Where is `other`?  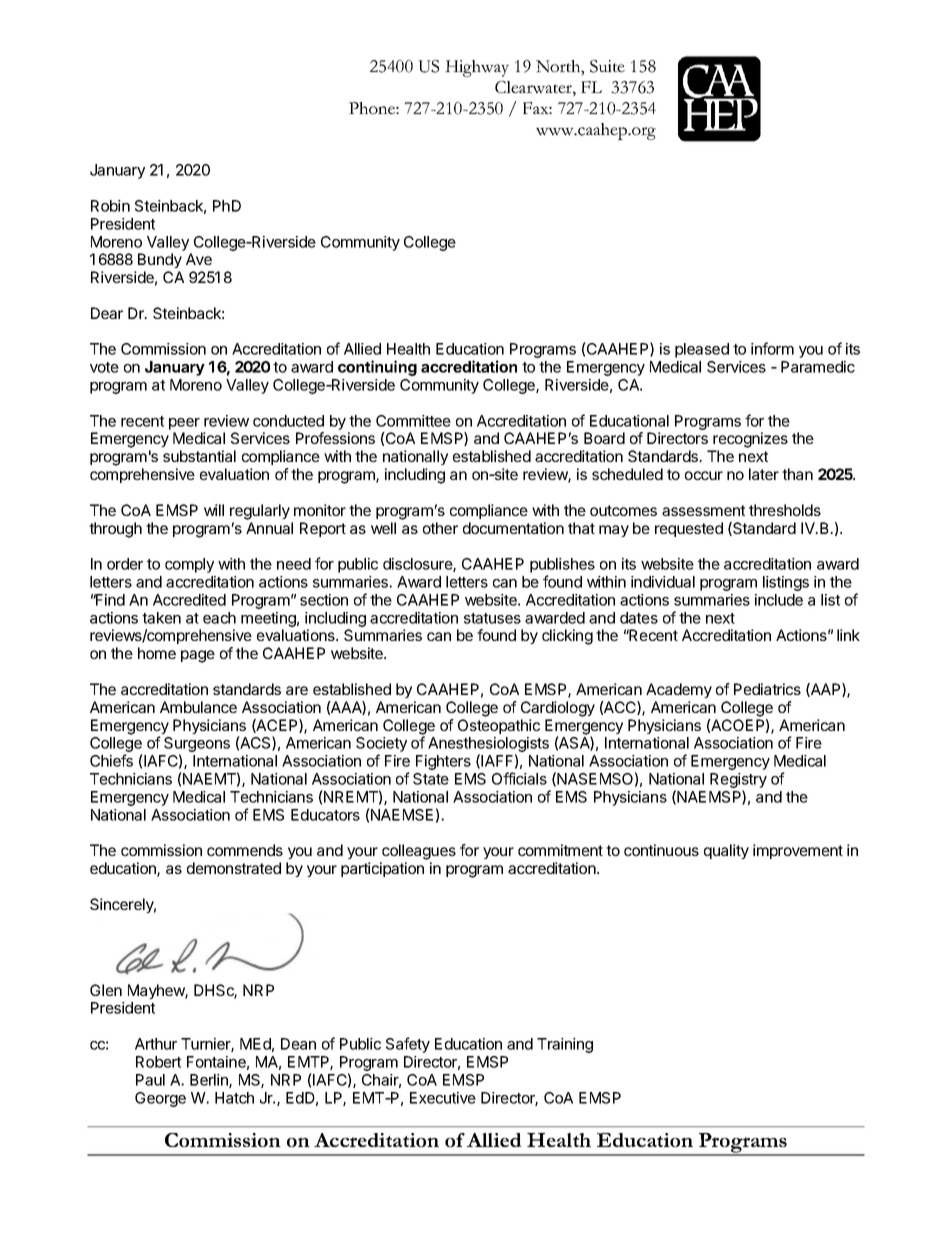 other is located at coordinates (440, 528).
